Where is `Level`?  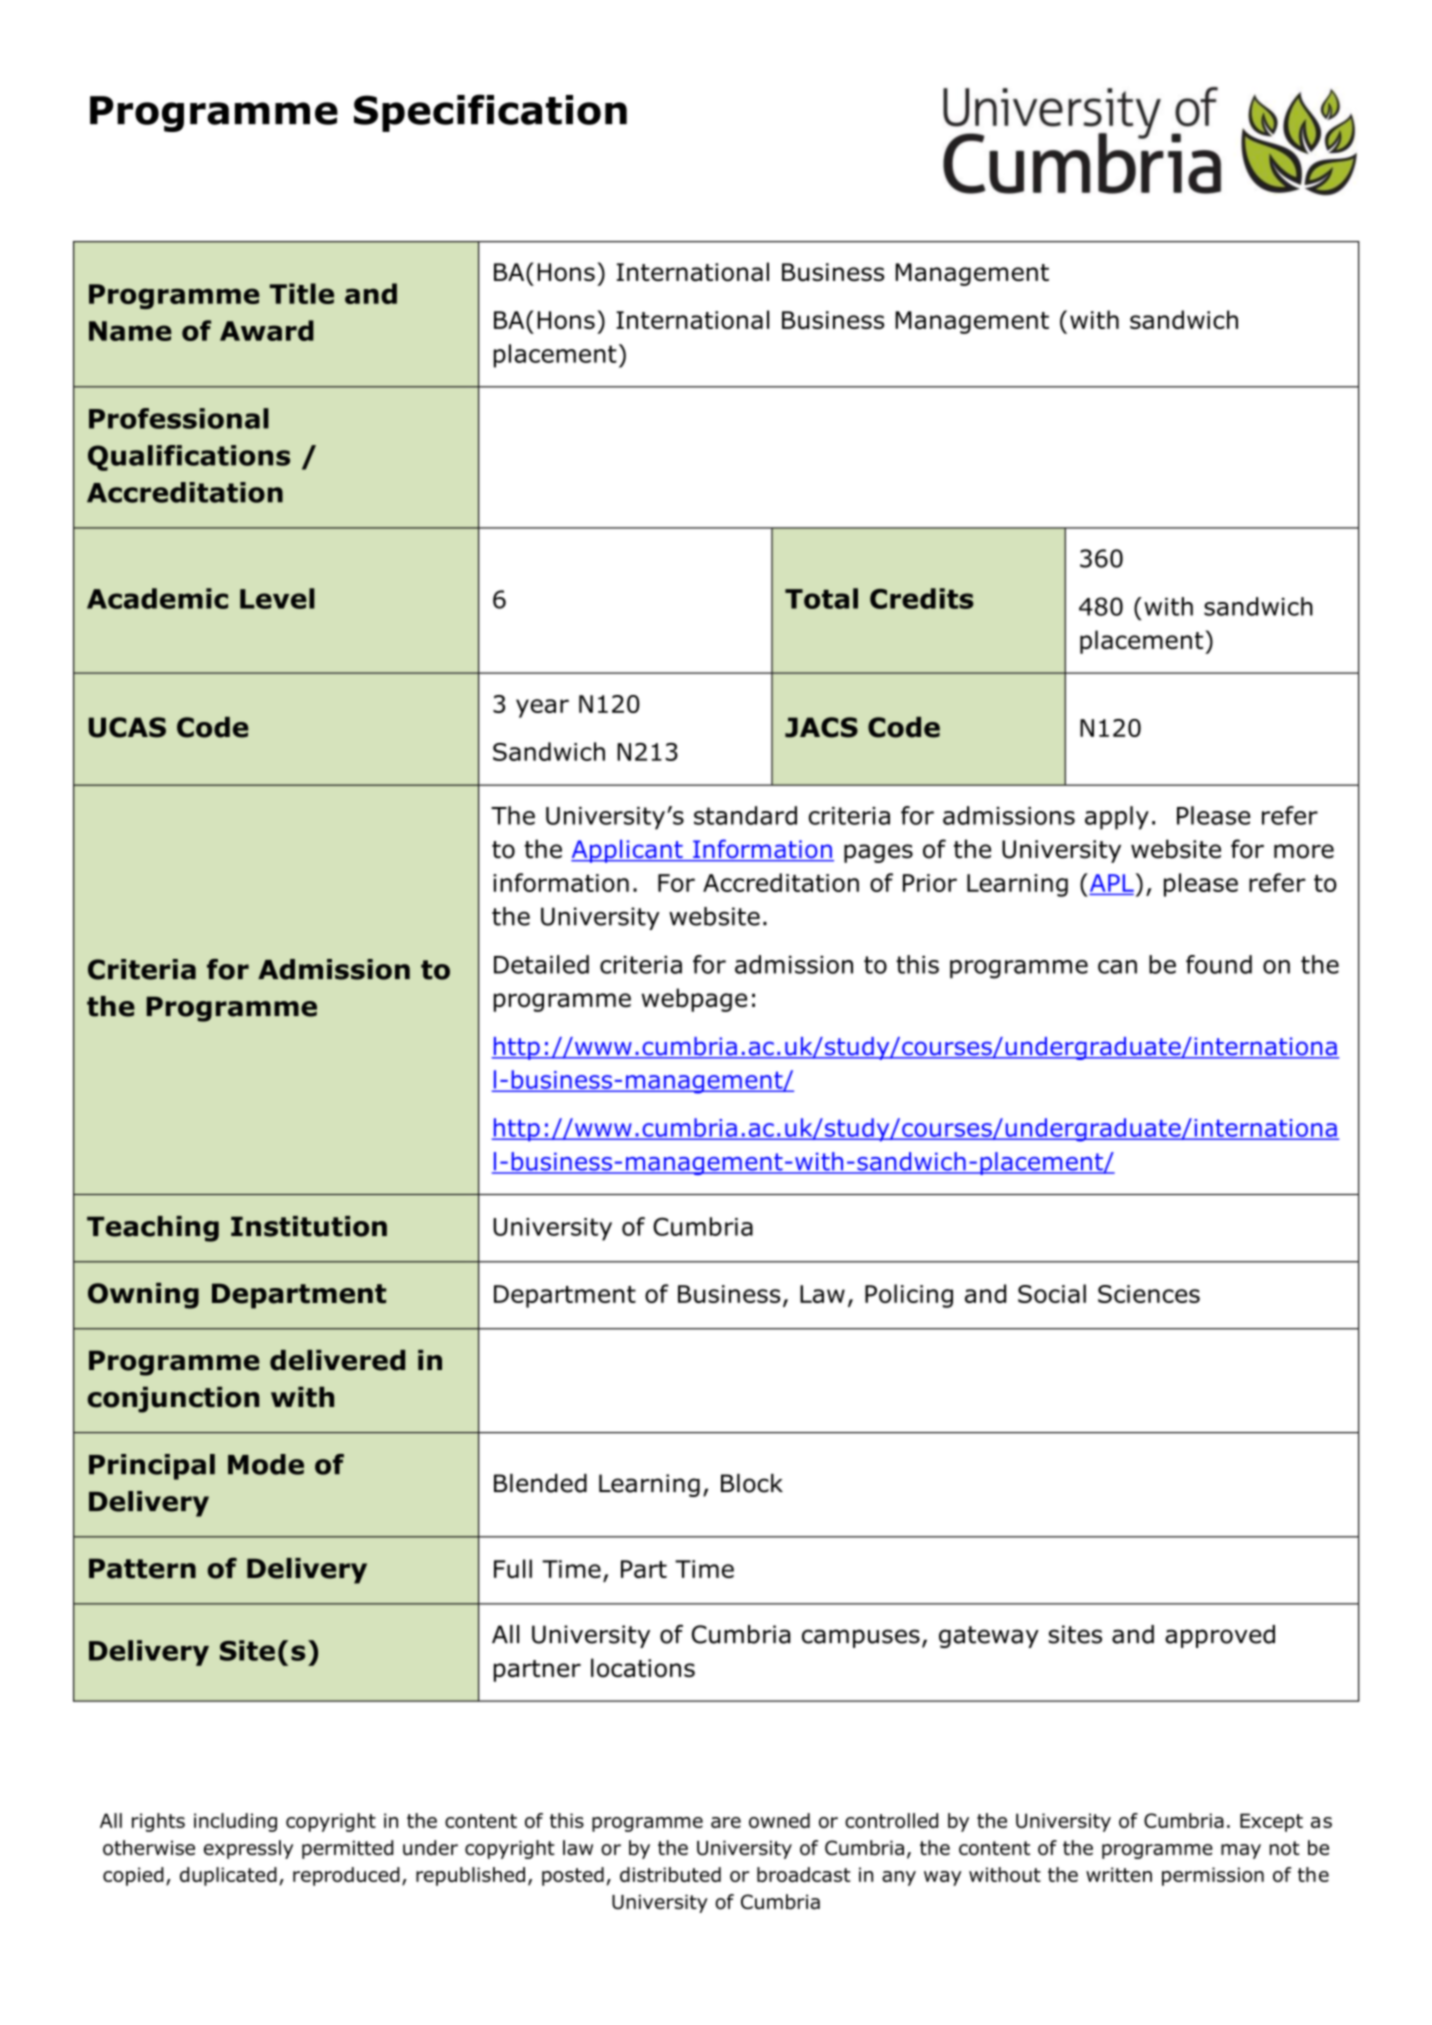
Level is located at coordinates (277, 598).
